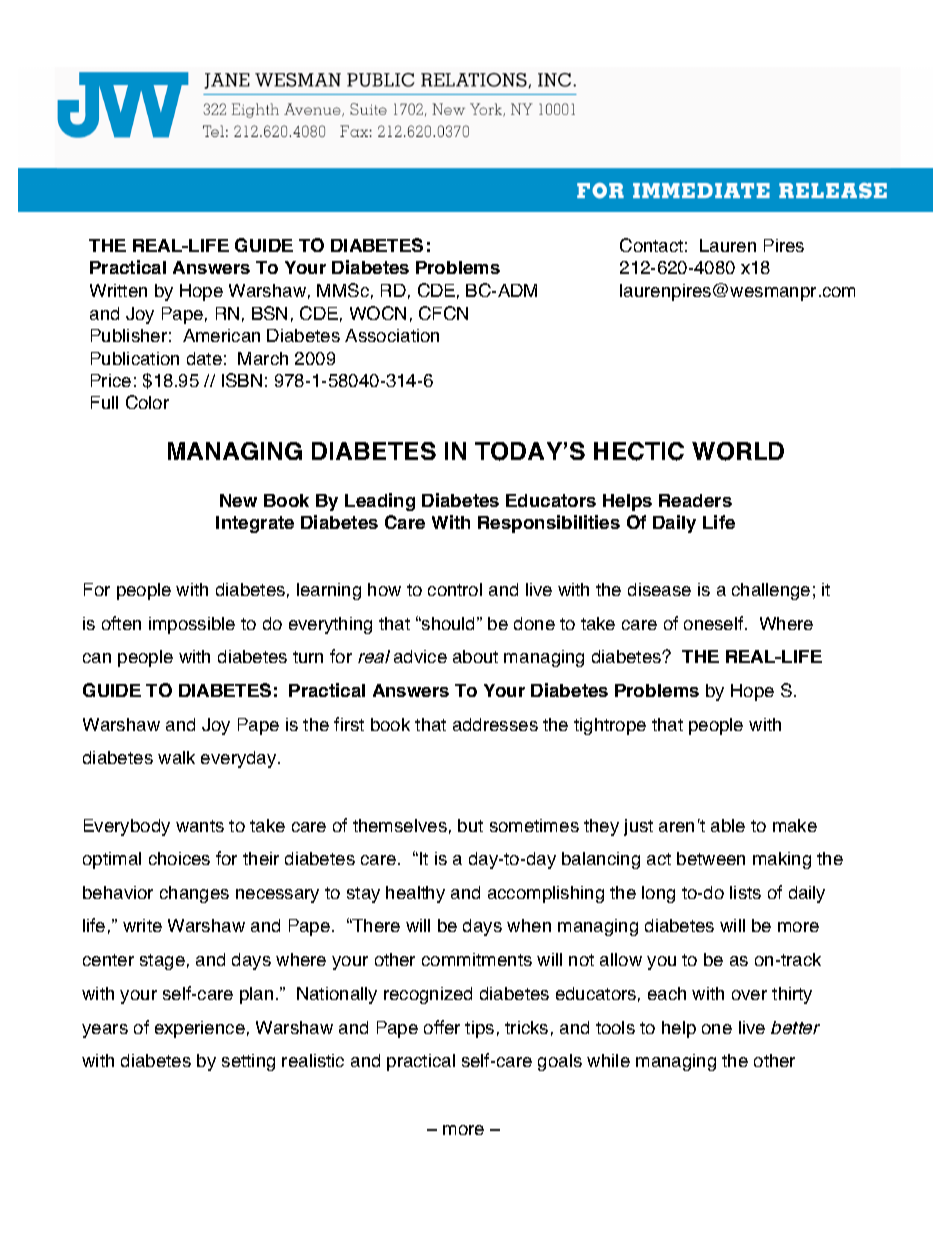  What do you see at coordinates (200, 1029) in the page?
I see `experience` at bounding box center [200, 1029].
